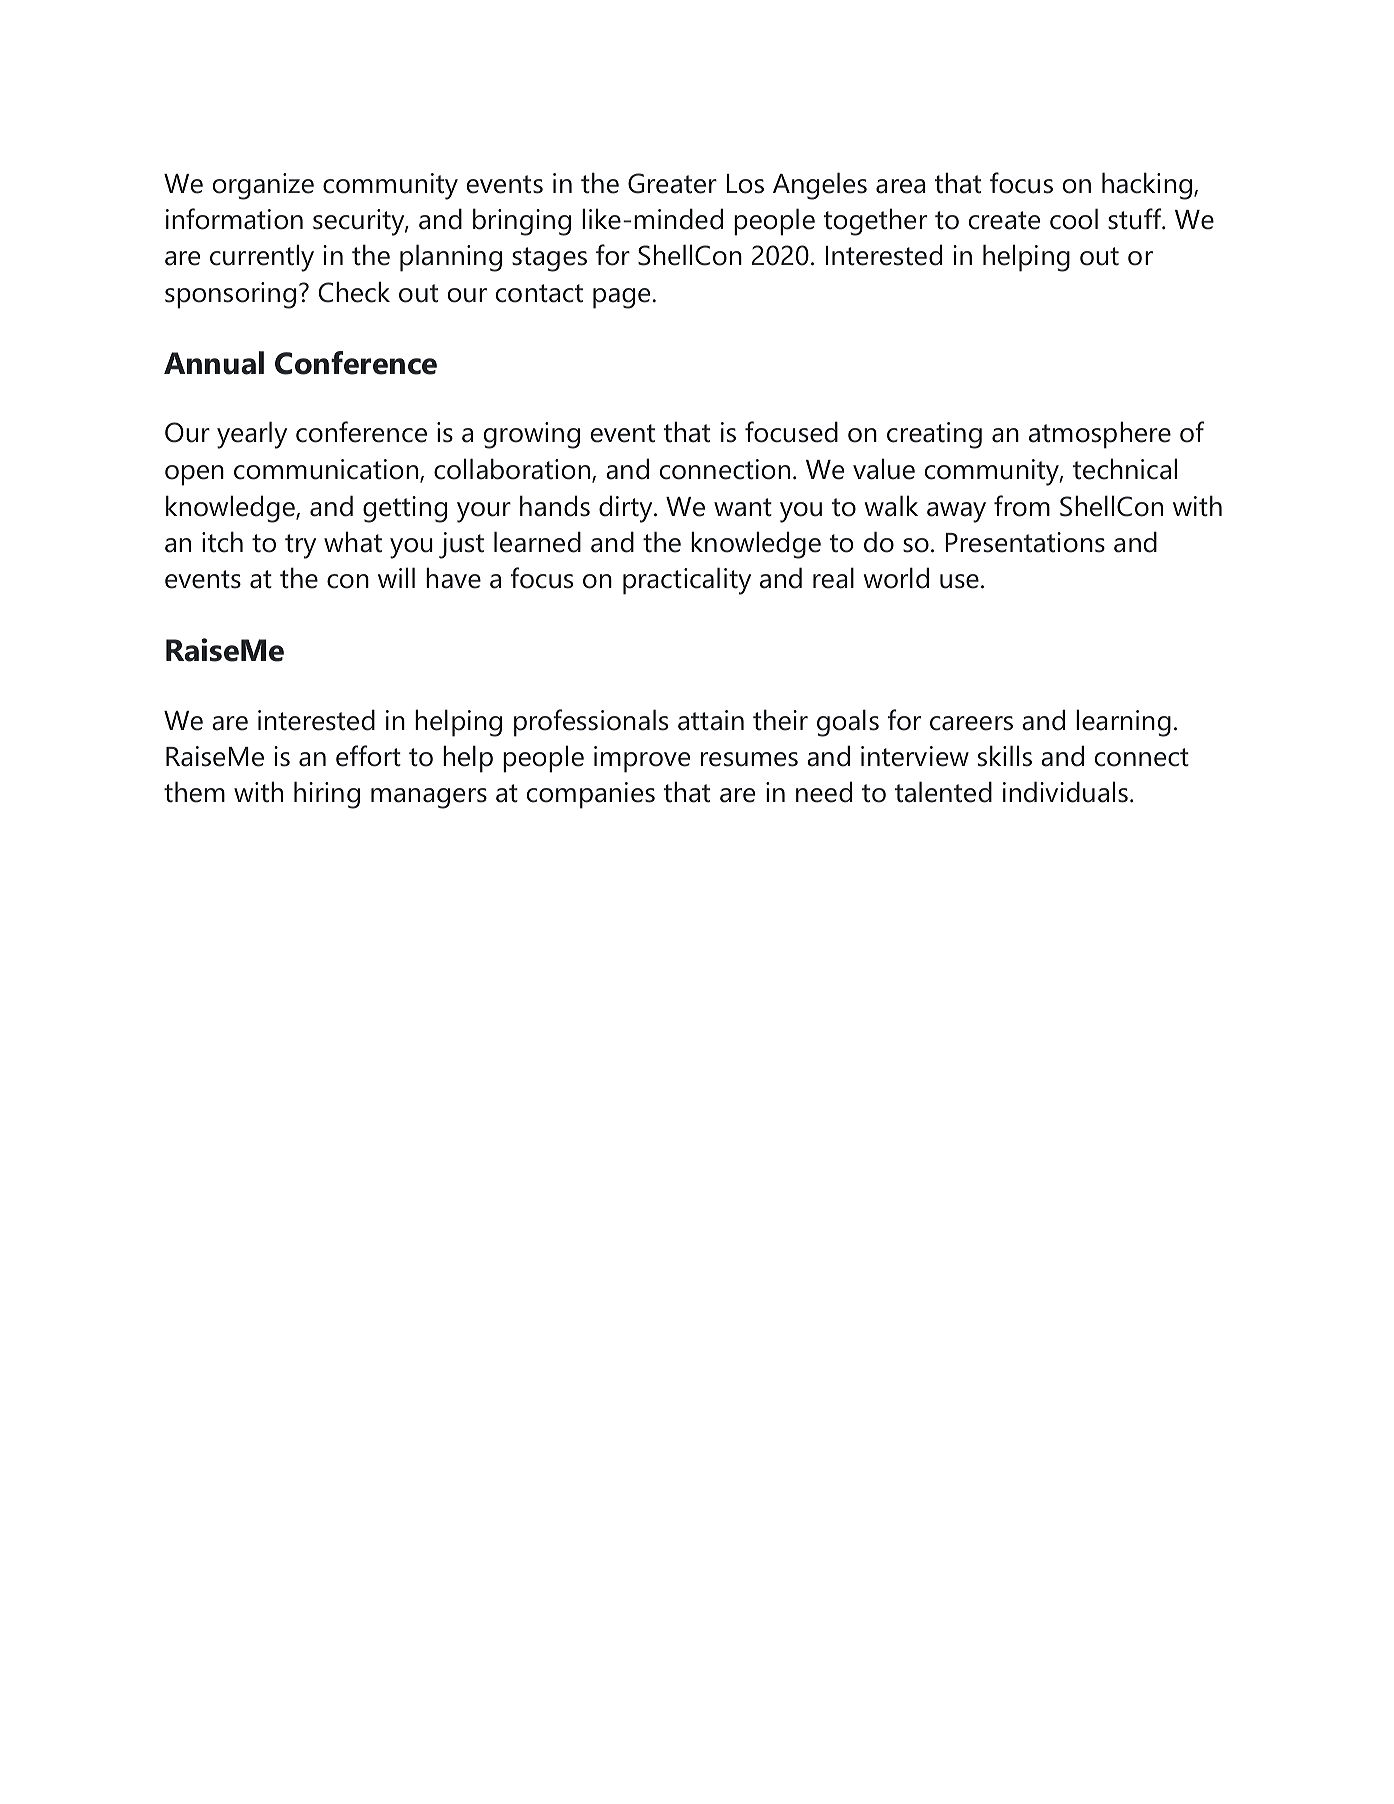  What do you see at coordinates (1100, 435) in the image?
I see `atmosphere` at bounding box center [1100, 435].
